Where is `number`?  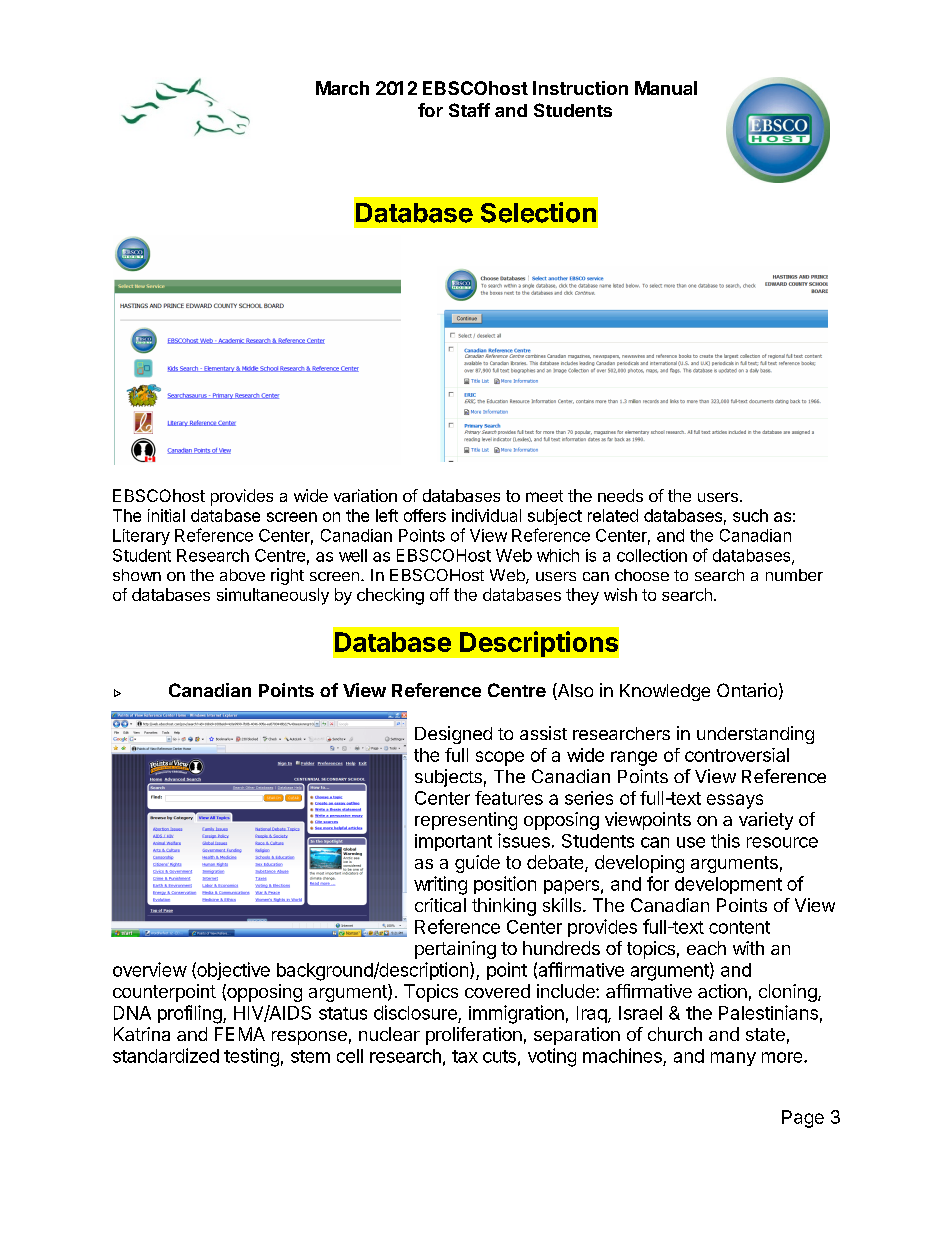
number is located at coordinates (794, 575).
